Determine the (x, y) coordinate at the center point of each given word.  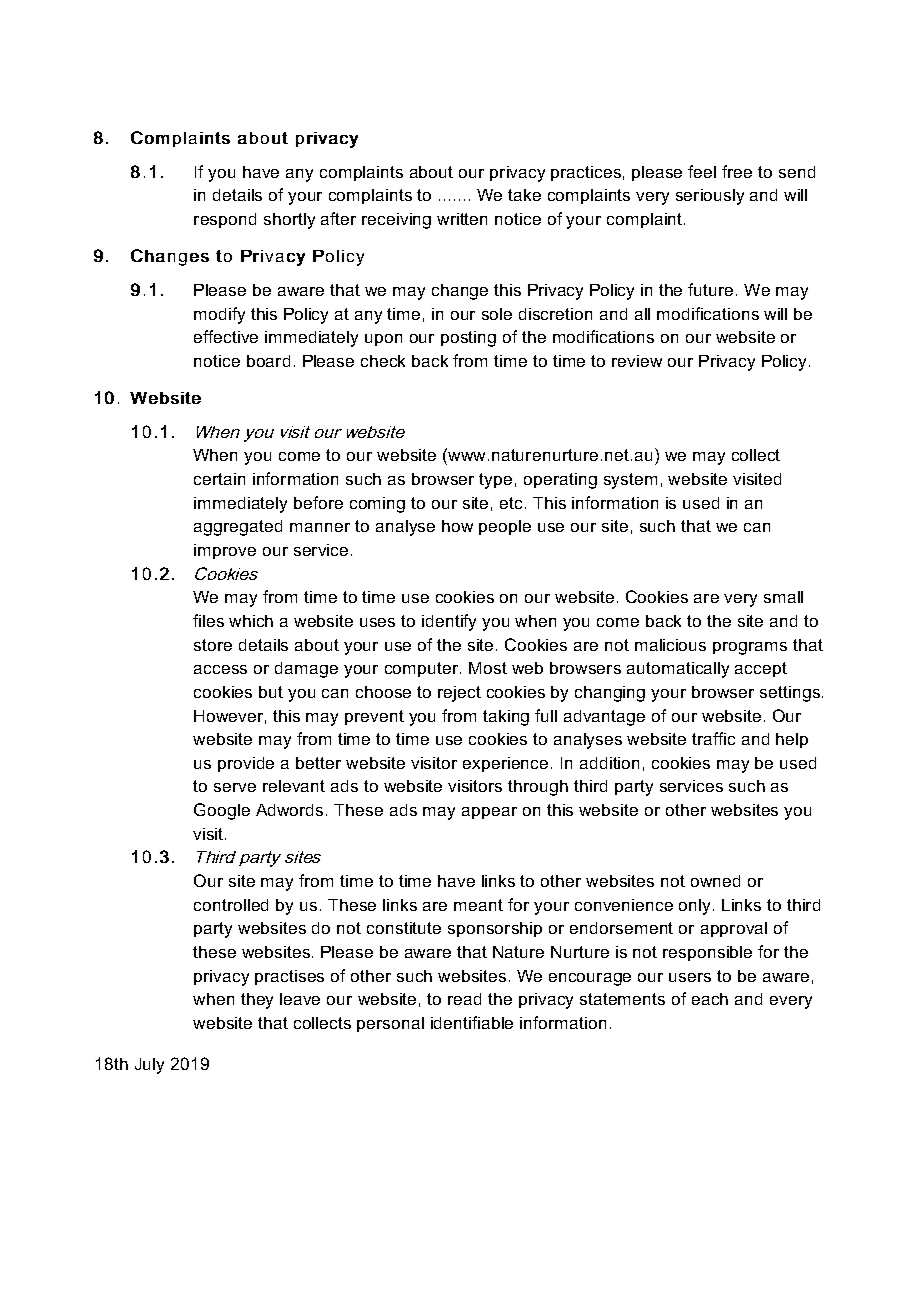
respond (225, 220)
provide (246, 764)
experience (505, 764)
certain (219, 479)
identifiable (472, 1022)
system (630, 481)
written (462, 219)
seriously (710, 197)
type (495, 481)
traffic (713, 738)
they (257, 1001)
